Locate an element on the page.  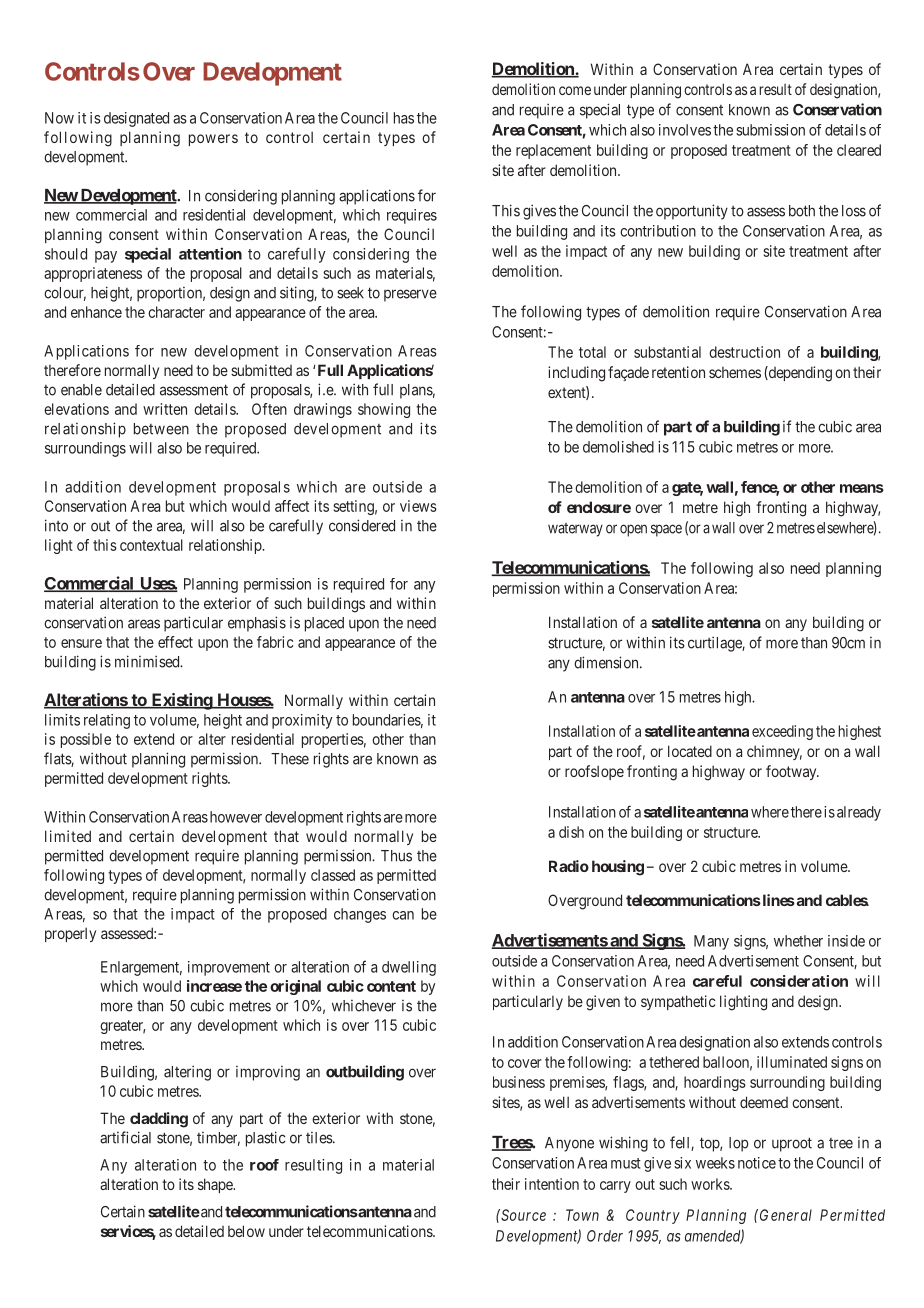
limited is located at coordinates (68, 836).
